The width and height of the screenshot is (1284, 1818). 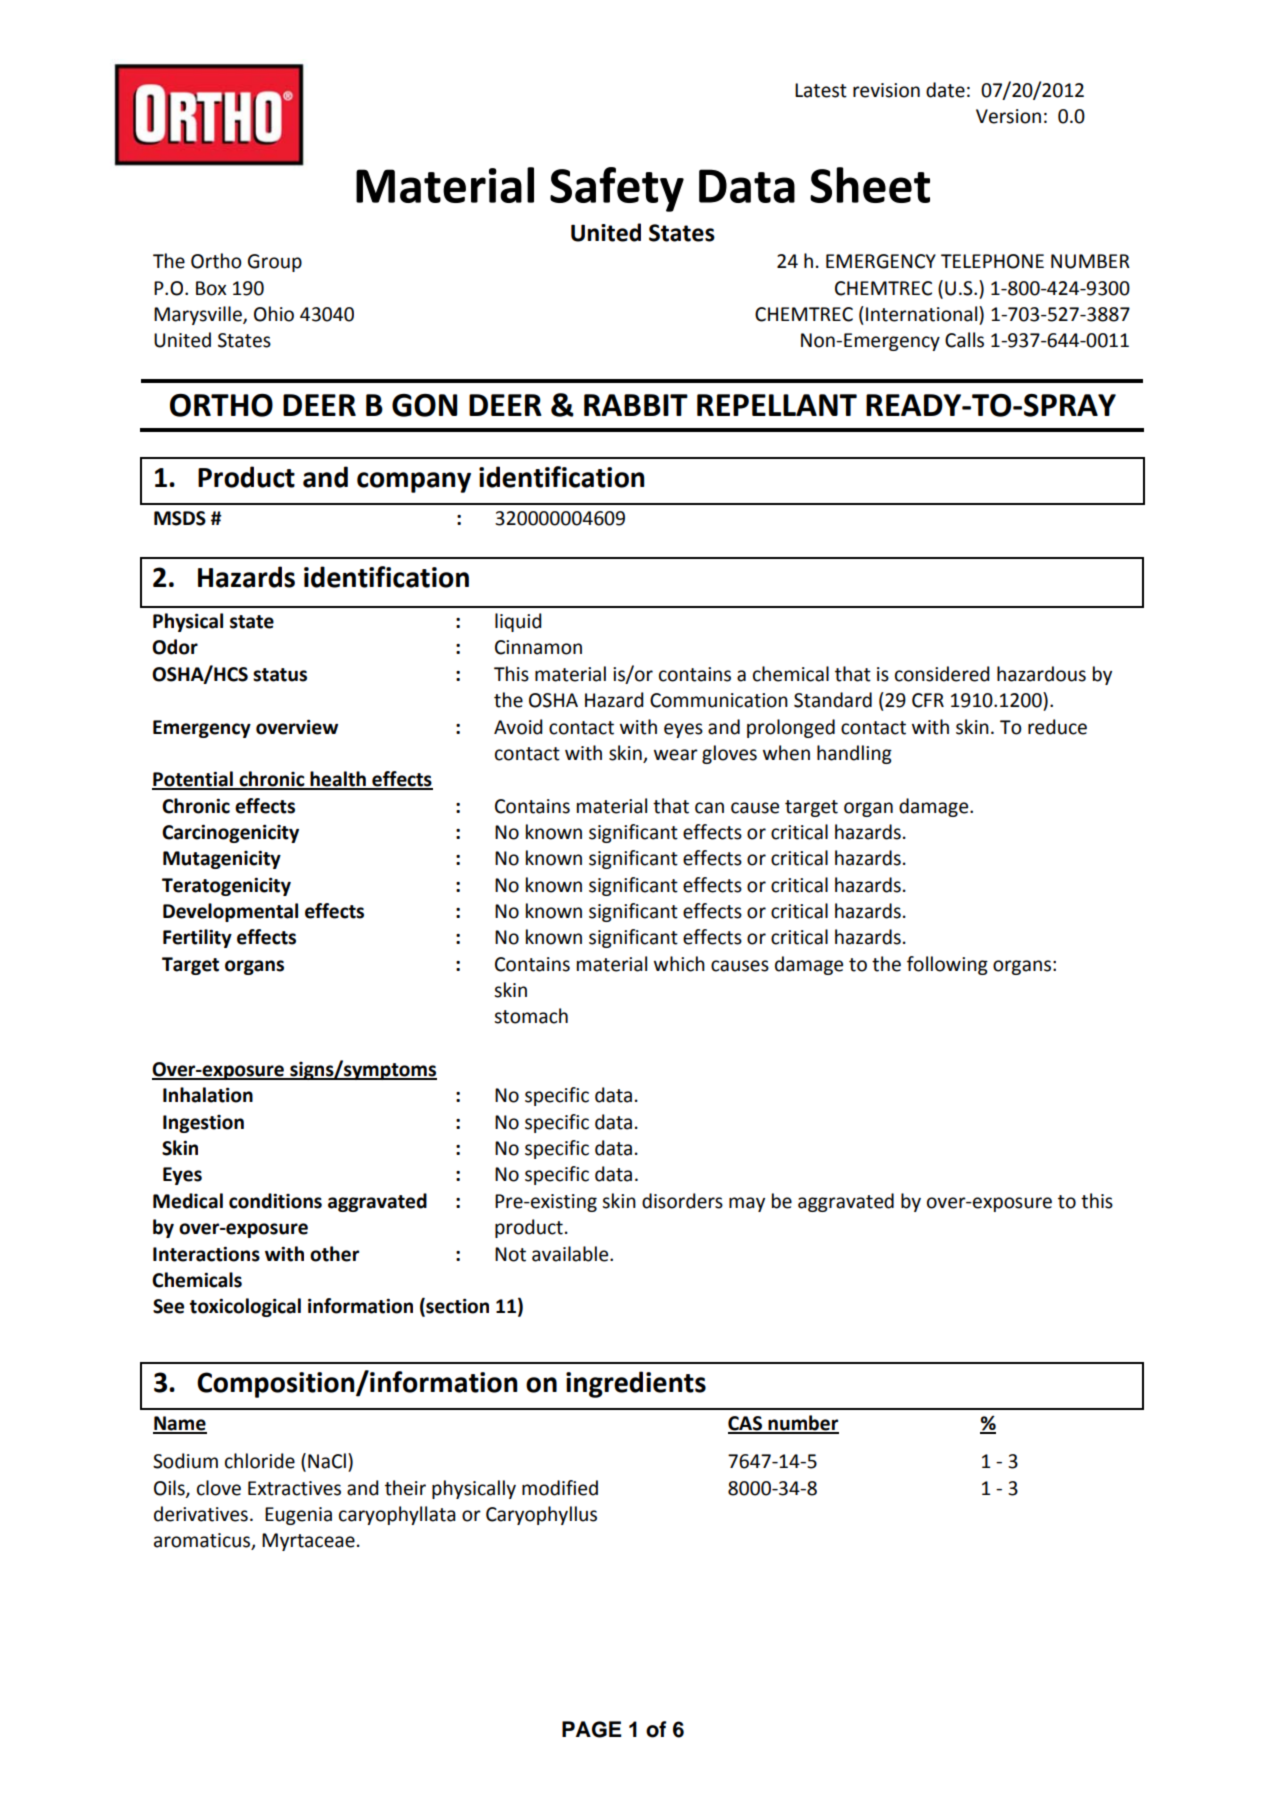 I want to click on Group, so click(x=275, y=263).
